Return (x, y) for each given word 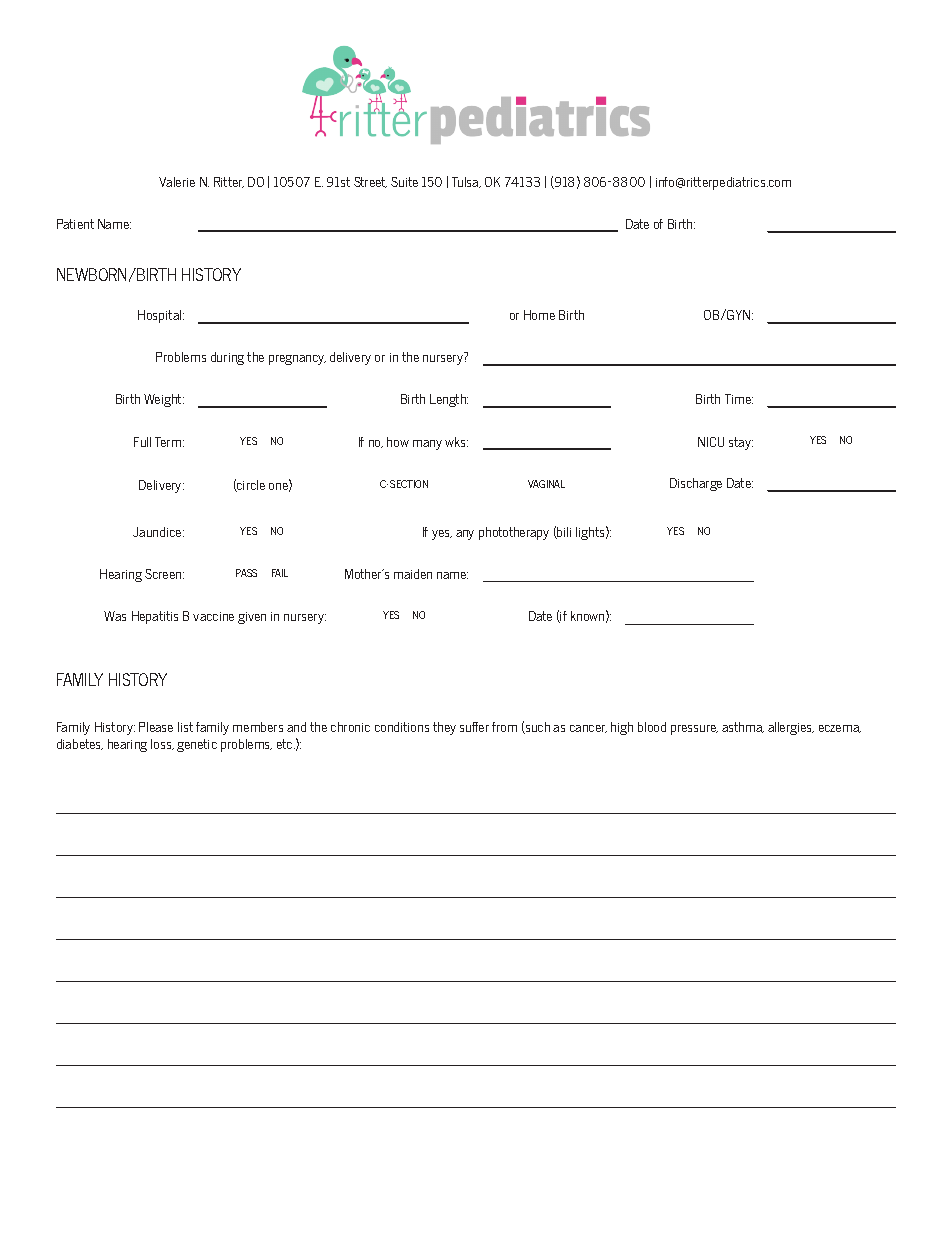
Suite (404, 182)
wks (456, 442)
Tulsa (466, 182)
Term (169, 442)
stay (741, 443)
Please (156, 727)
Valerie (177, 182)
